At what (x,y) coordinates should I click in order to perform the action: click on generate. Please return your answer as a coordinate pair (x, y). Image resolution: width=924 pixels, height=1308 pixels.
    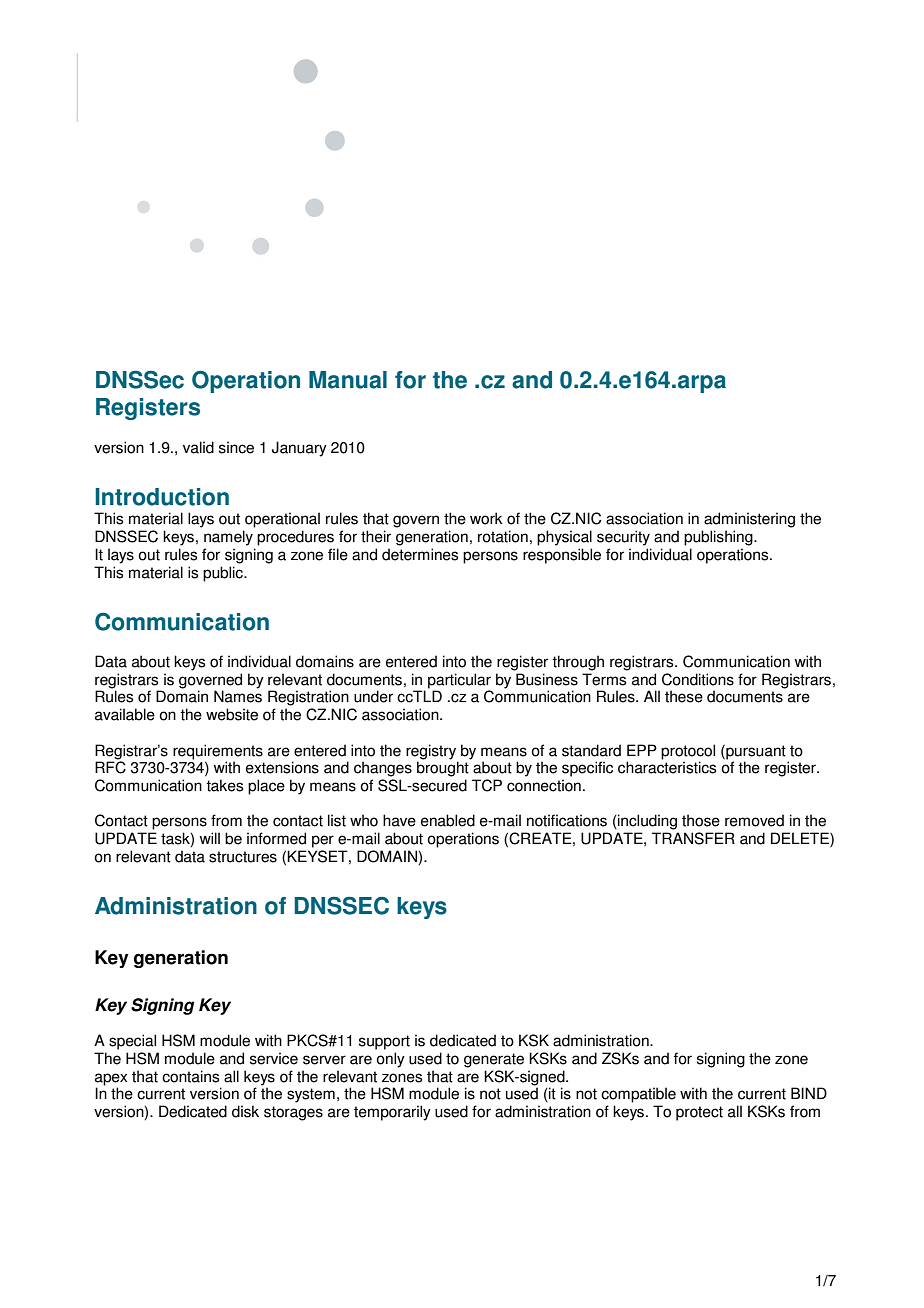
    Looking at the image, I should click on (494, 1060).
